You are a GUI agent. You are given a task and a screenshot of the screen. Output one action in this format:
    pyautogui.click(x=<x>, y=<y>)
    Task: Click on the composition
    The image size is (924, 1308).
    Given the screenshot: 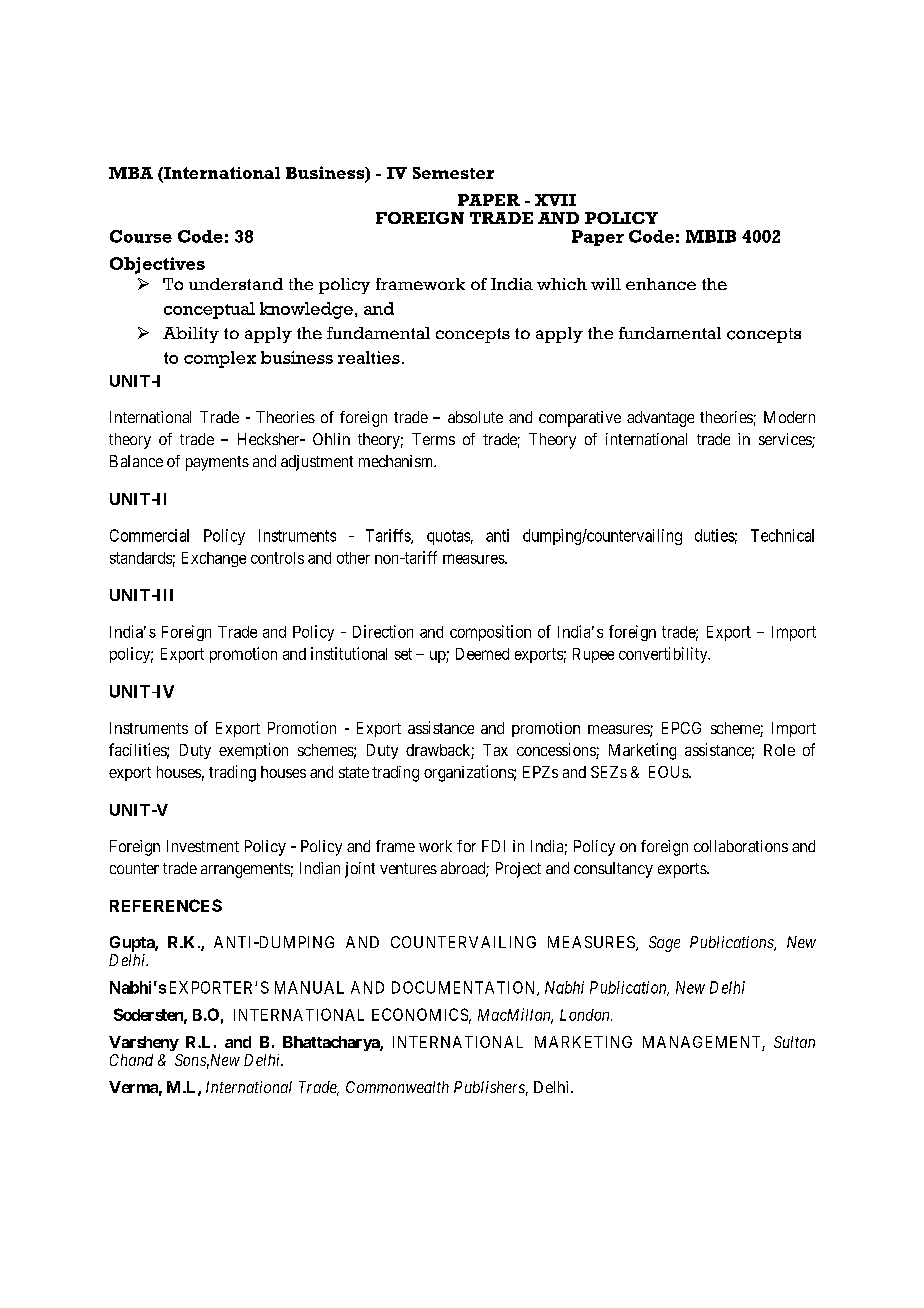 What is the action you would take?
    pyautogui.click(x=490, y=633)
